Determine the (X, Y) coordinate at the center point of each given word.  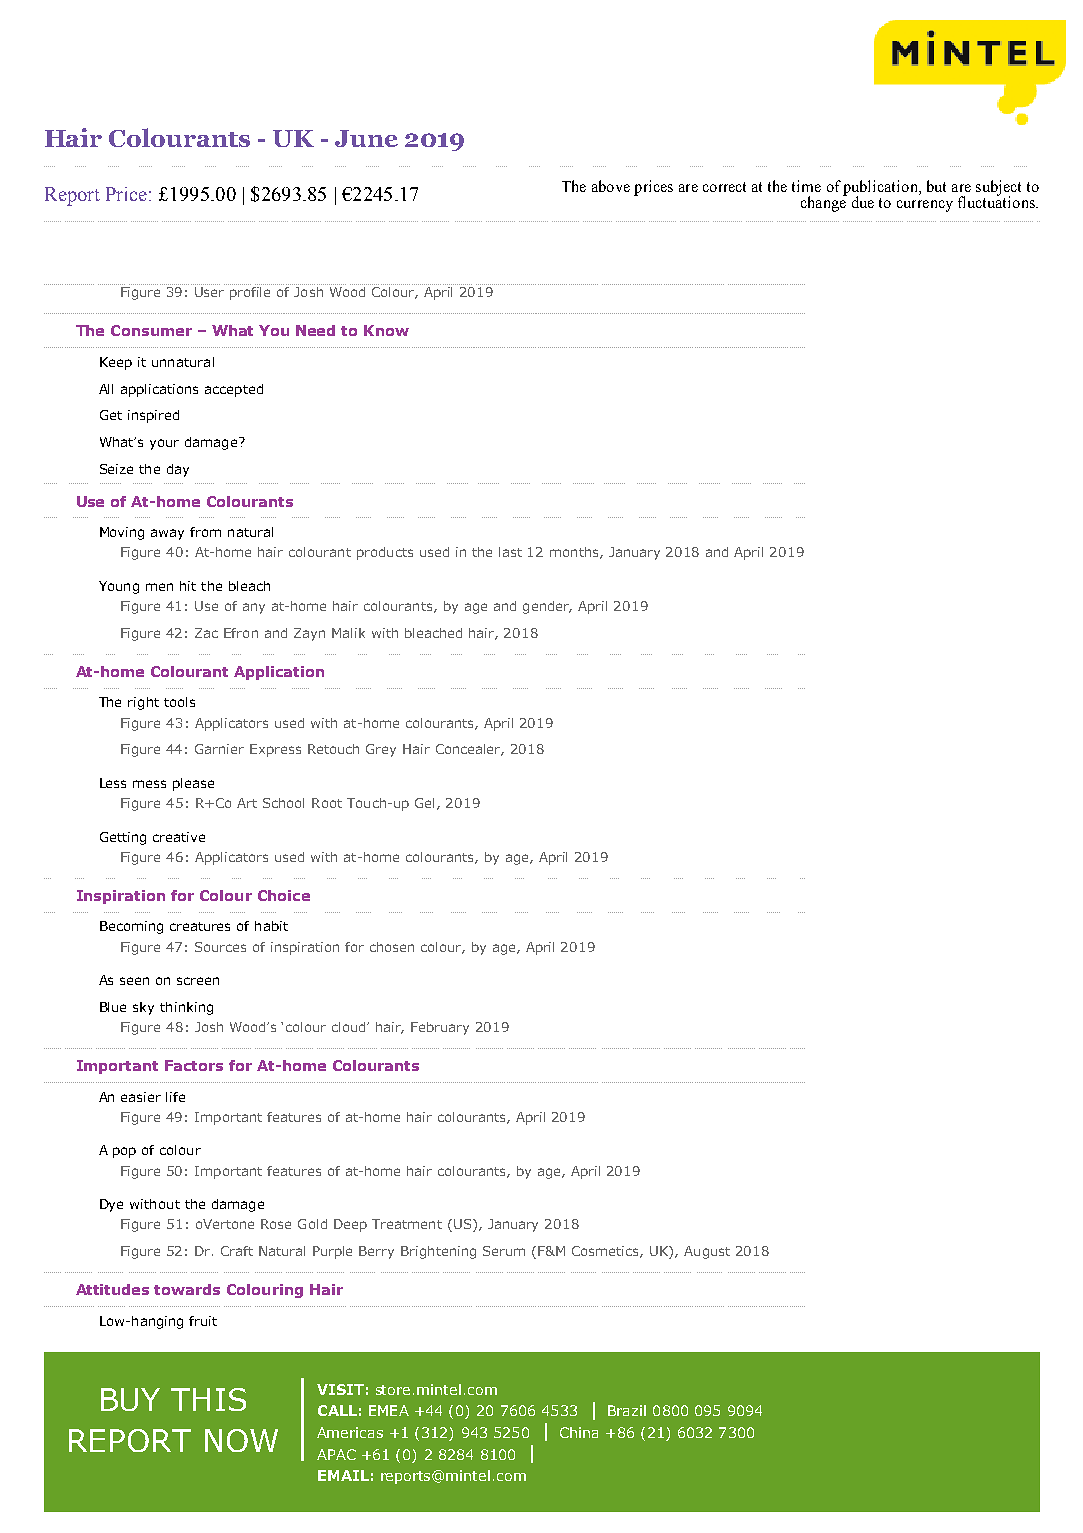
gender (547, 607)
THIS (208, 1399)
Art (247, 803)
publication (881, 189)
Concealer (470, 750)
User (209, 292)
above (611, 186)
